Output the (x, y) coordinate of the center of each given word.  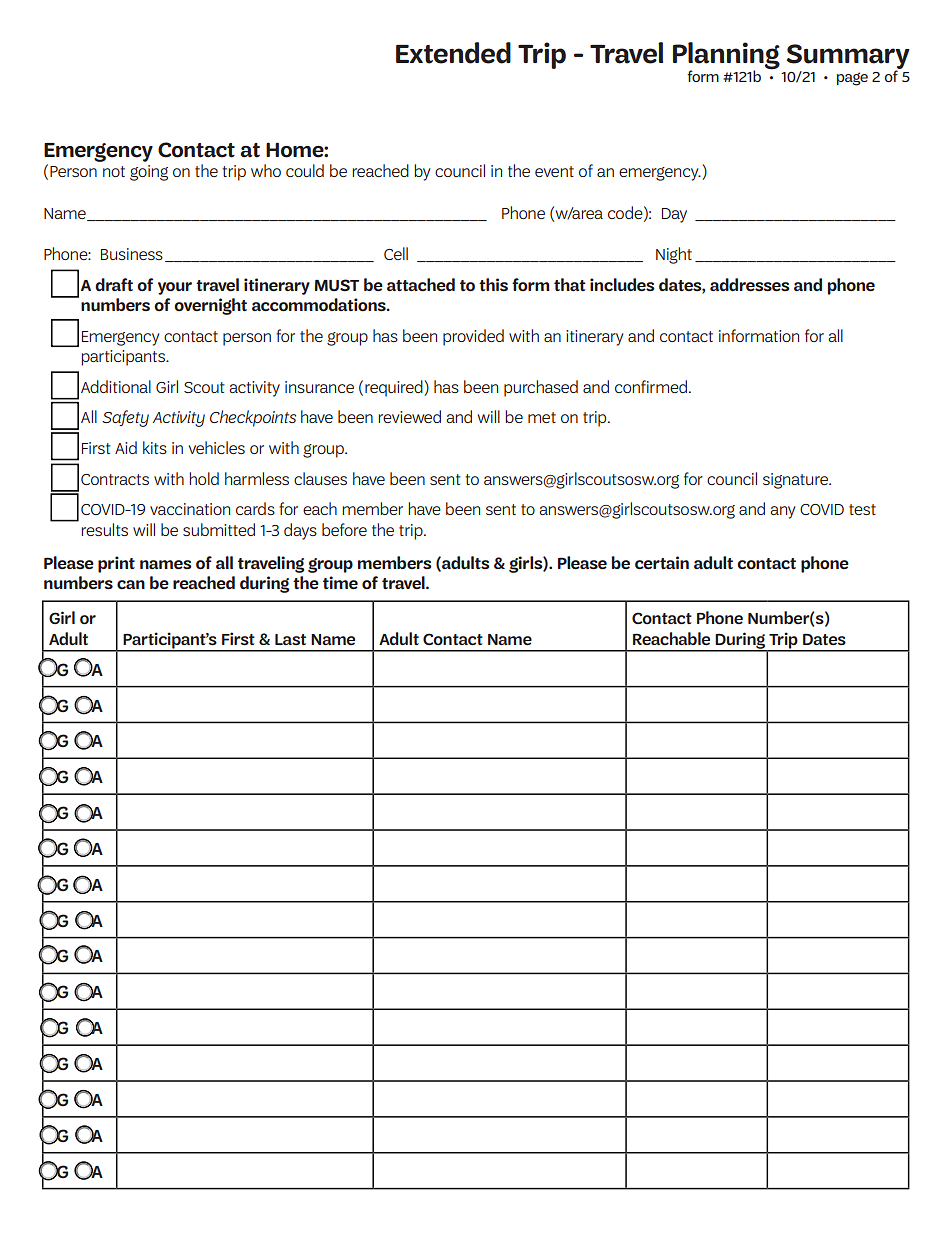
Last (290, 639)
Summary (848, 58)
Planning (726, 57)
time (340, 583)
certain (662, 563)
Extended (453, 53)
